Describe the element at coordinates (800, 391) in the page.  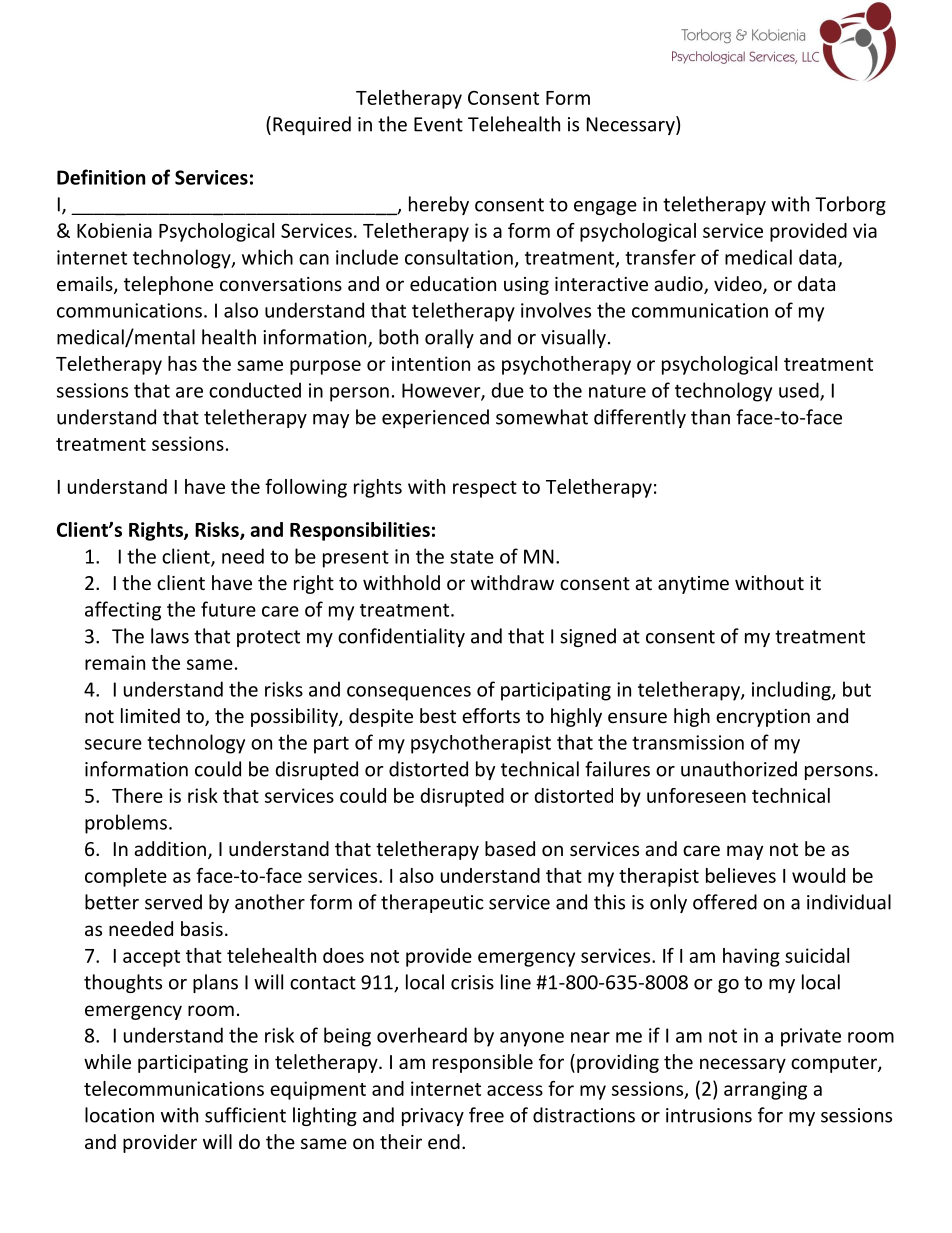
I see `used` at that location.
